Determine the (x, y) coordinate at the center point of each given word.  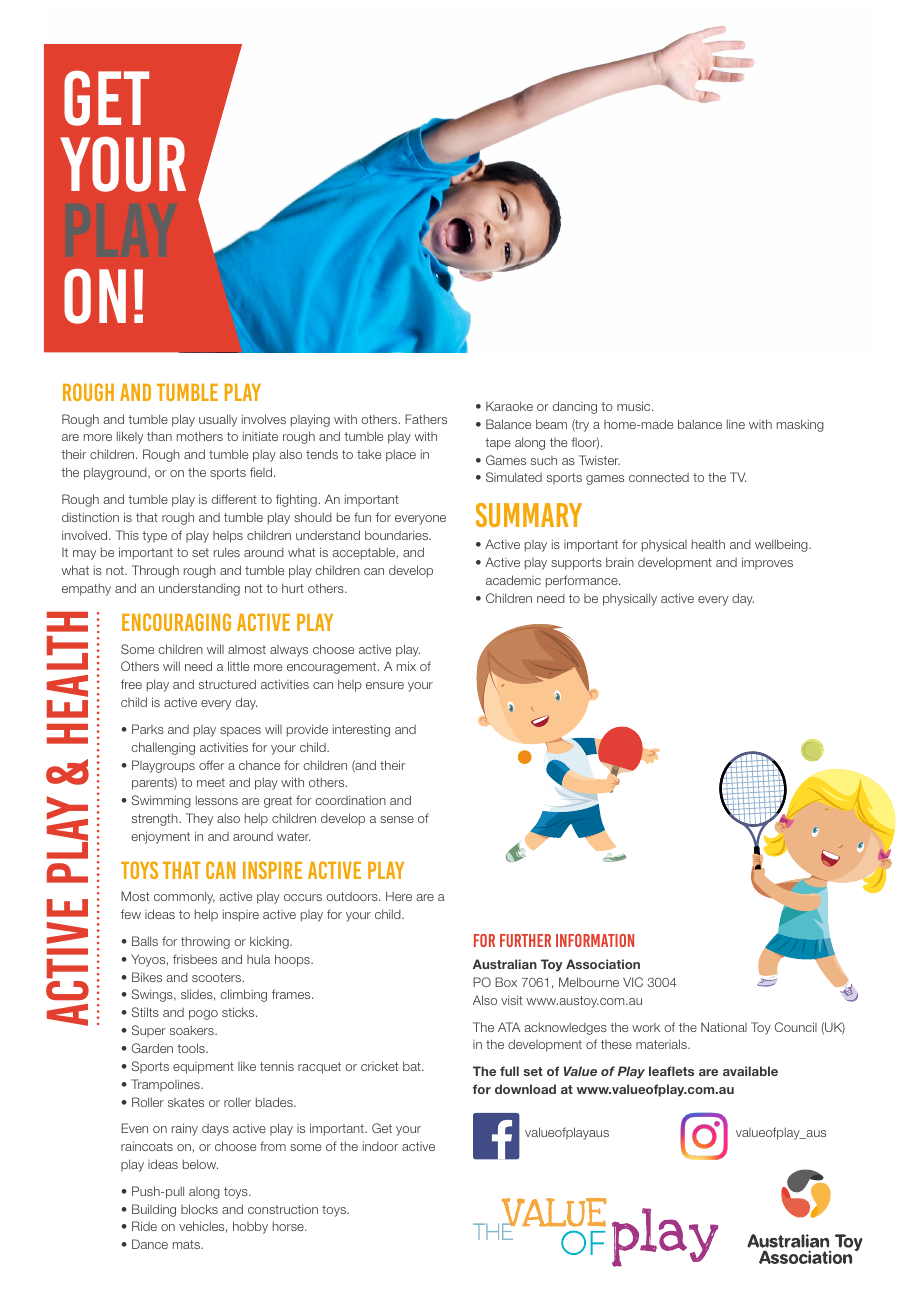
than (159, 436)
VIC (633, 982)
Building (154, 1210)
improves (767, 563)
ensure (385, 685)
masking (800, 425)
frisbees (195, 959)
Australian (505, 964)
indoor (380, 1146)
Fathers (426, 419)
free (131, 684)
